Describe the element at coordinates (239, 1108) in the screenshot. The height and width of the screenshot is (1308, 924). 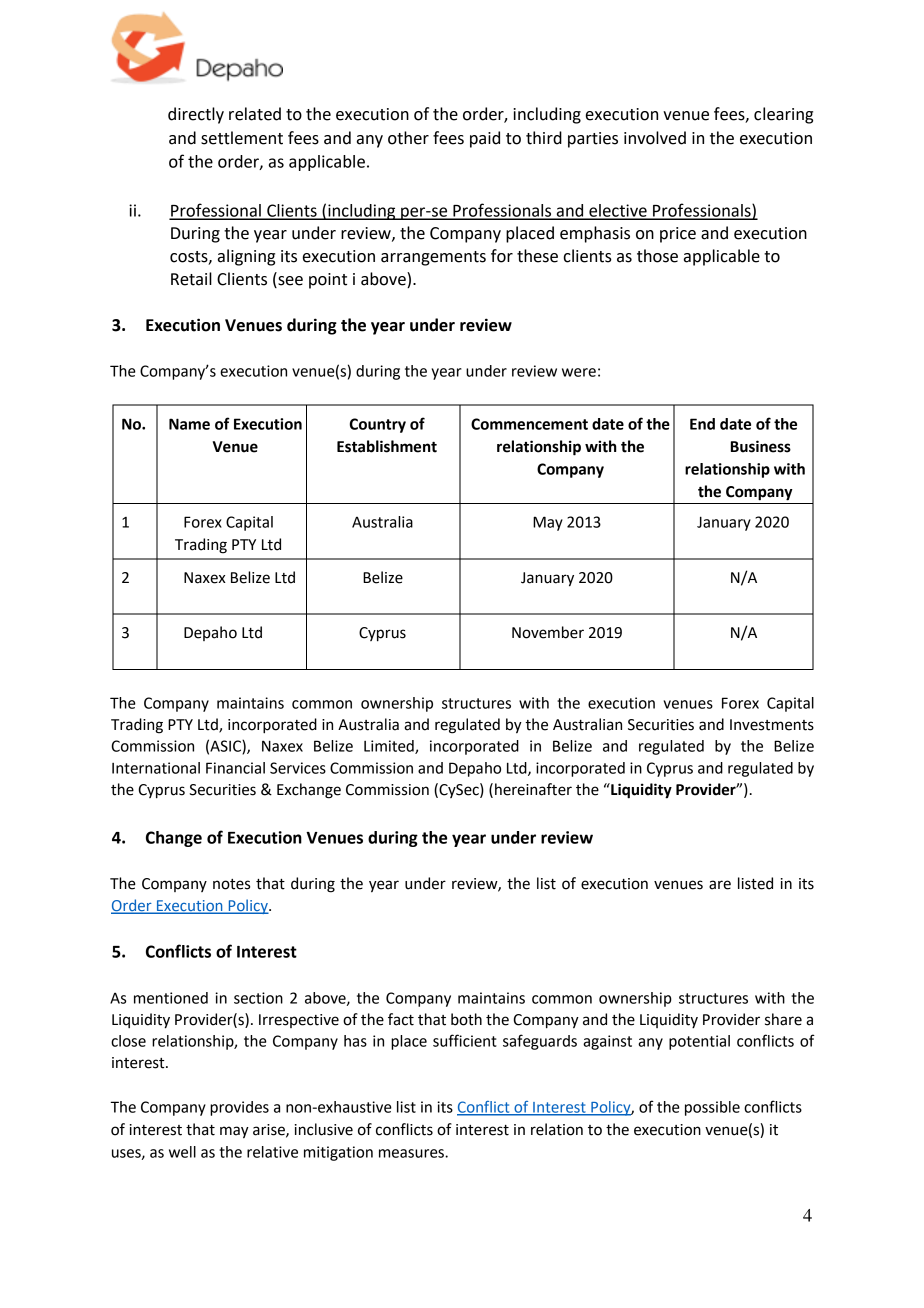
I see `provides` at that location.
